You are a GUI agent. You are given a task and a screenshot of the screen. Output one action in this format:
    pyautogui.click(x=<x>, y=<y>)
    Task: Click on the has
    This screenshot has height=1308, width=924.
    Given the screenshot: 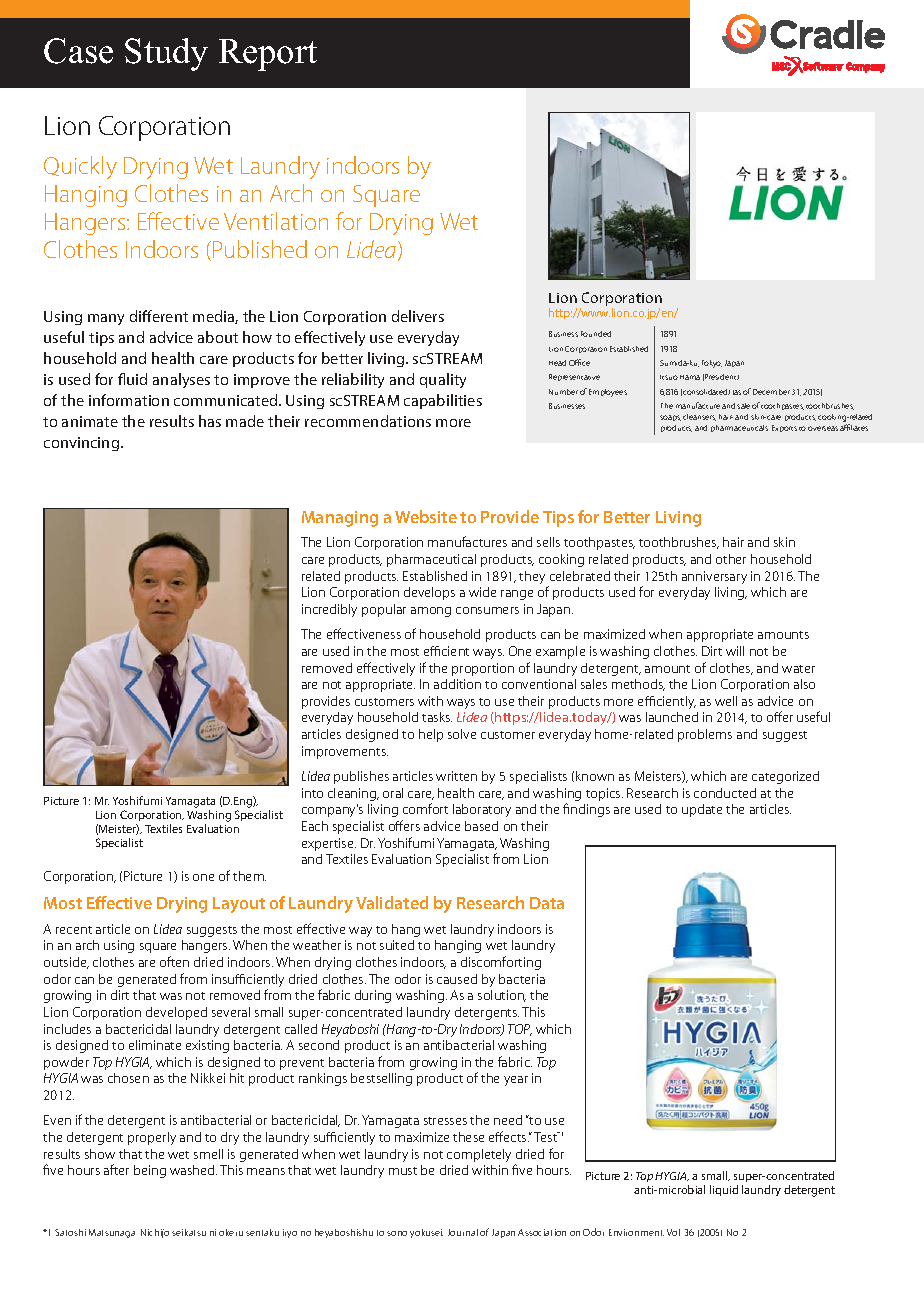 What is the action you would take?
    pyautogui.click(x=210, y=421)
